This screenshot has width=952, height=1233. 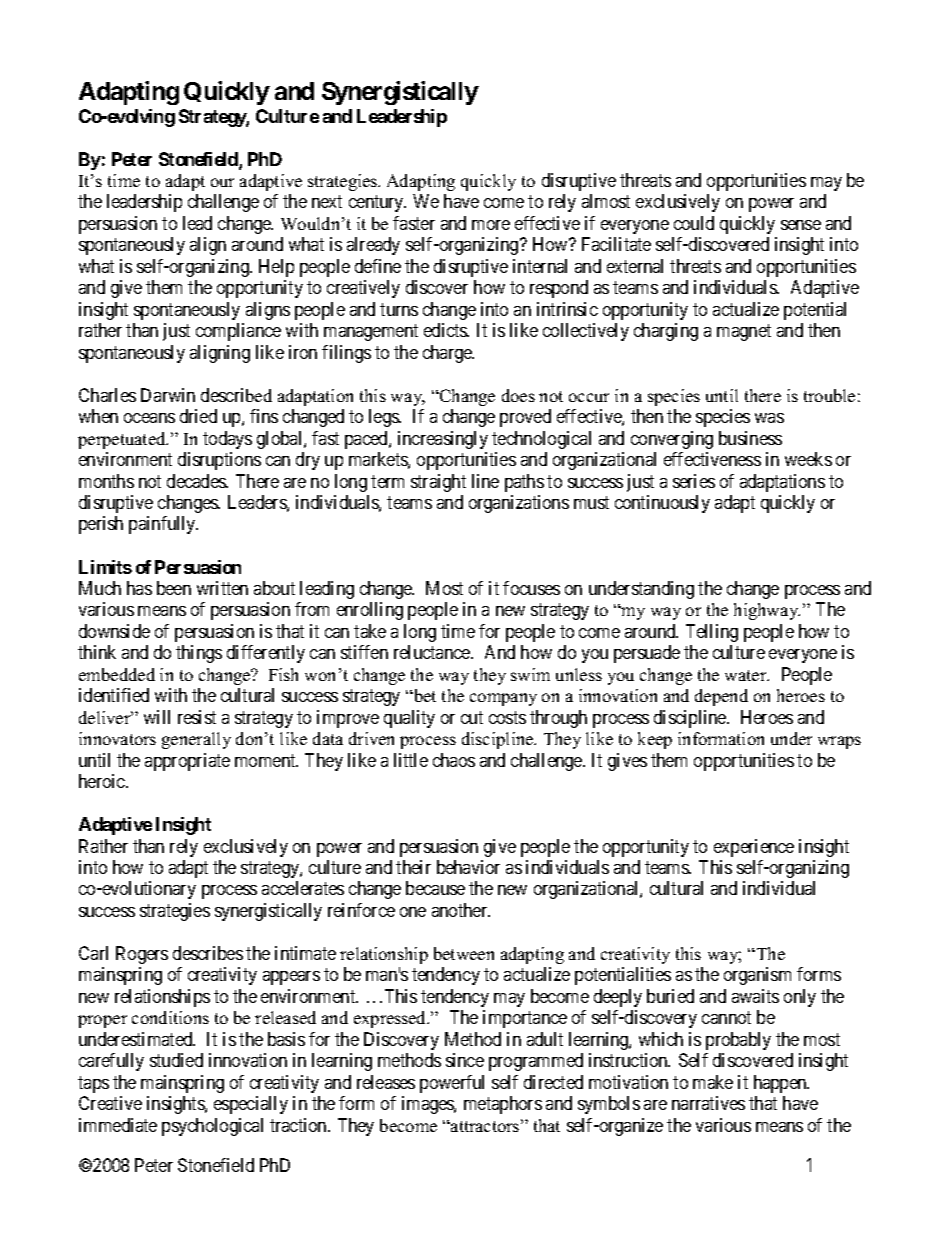 I want to click on increasingly, so click(x=443, y=440).
